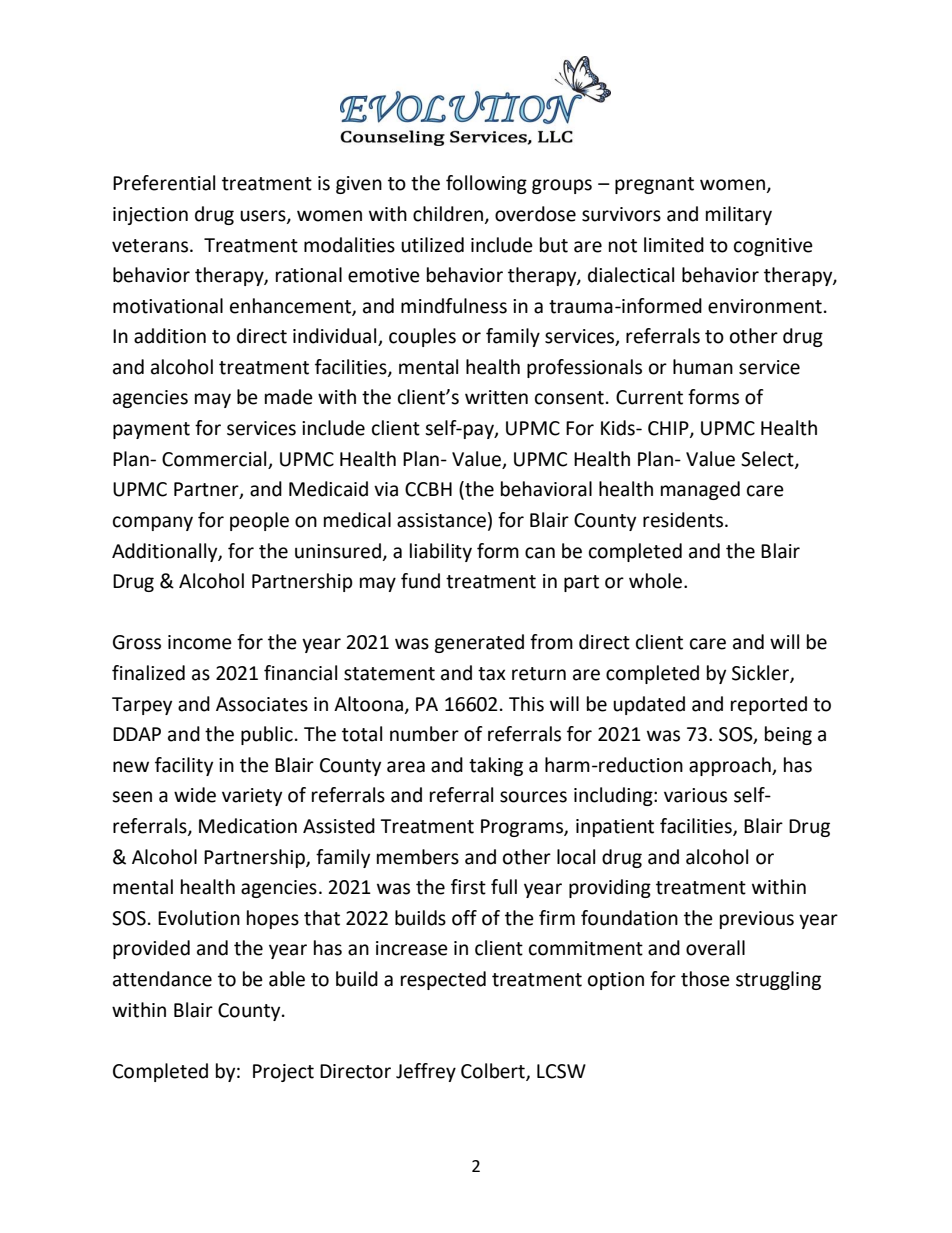 This image has height=1233, width=952. Describe the element at coordinates (264, 216) in the image. I see `users` at that location.
